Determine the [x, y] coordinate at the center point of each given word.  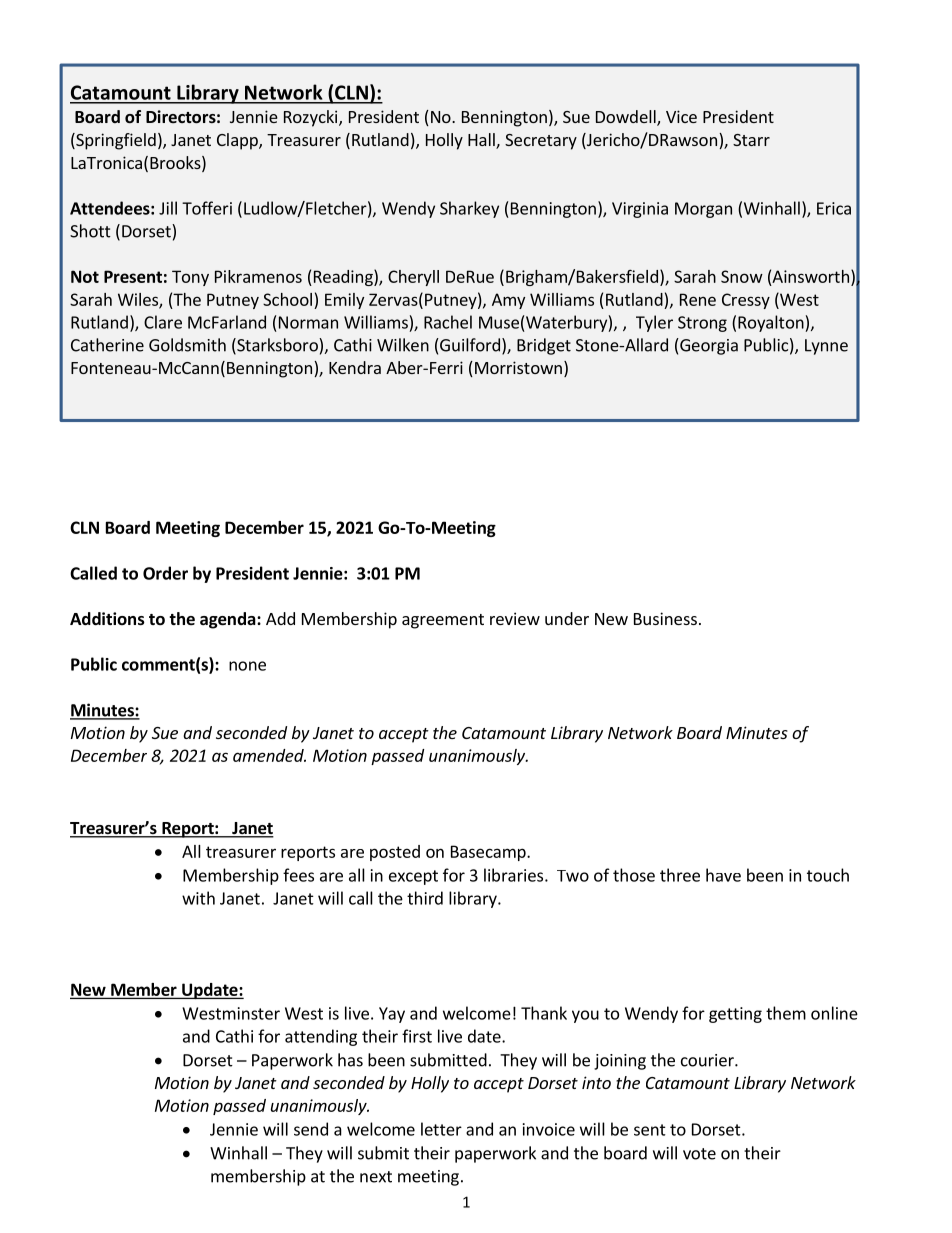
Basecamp [489, 853]
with [198, 898]
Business [665, 618]
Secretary [541, 142]
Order [165, 573]
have [723, 875]
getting [735, 1015]
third [425, 898]
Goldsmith [187, 345]
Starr [751, 140]
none [247, 666]
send [311, 1129]
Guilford [469, 345]
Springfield [115, 141]
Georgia [708, 346]
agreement [443, 621]
